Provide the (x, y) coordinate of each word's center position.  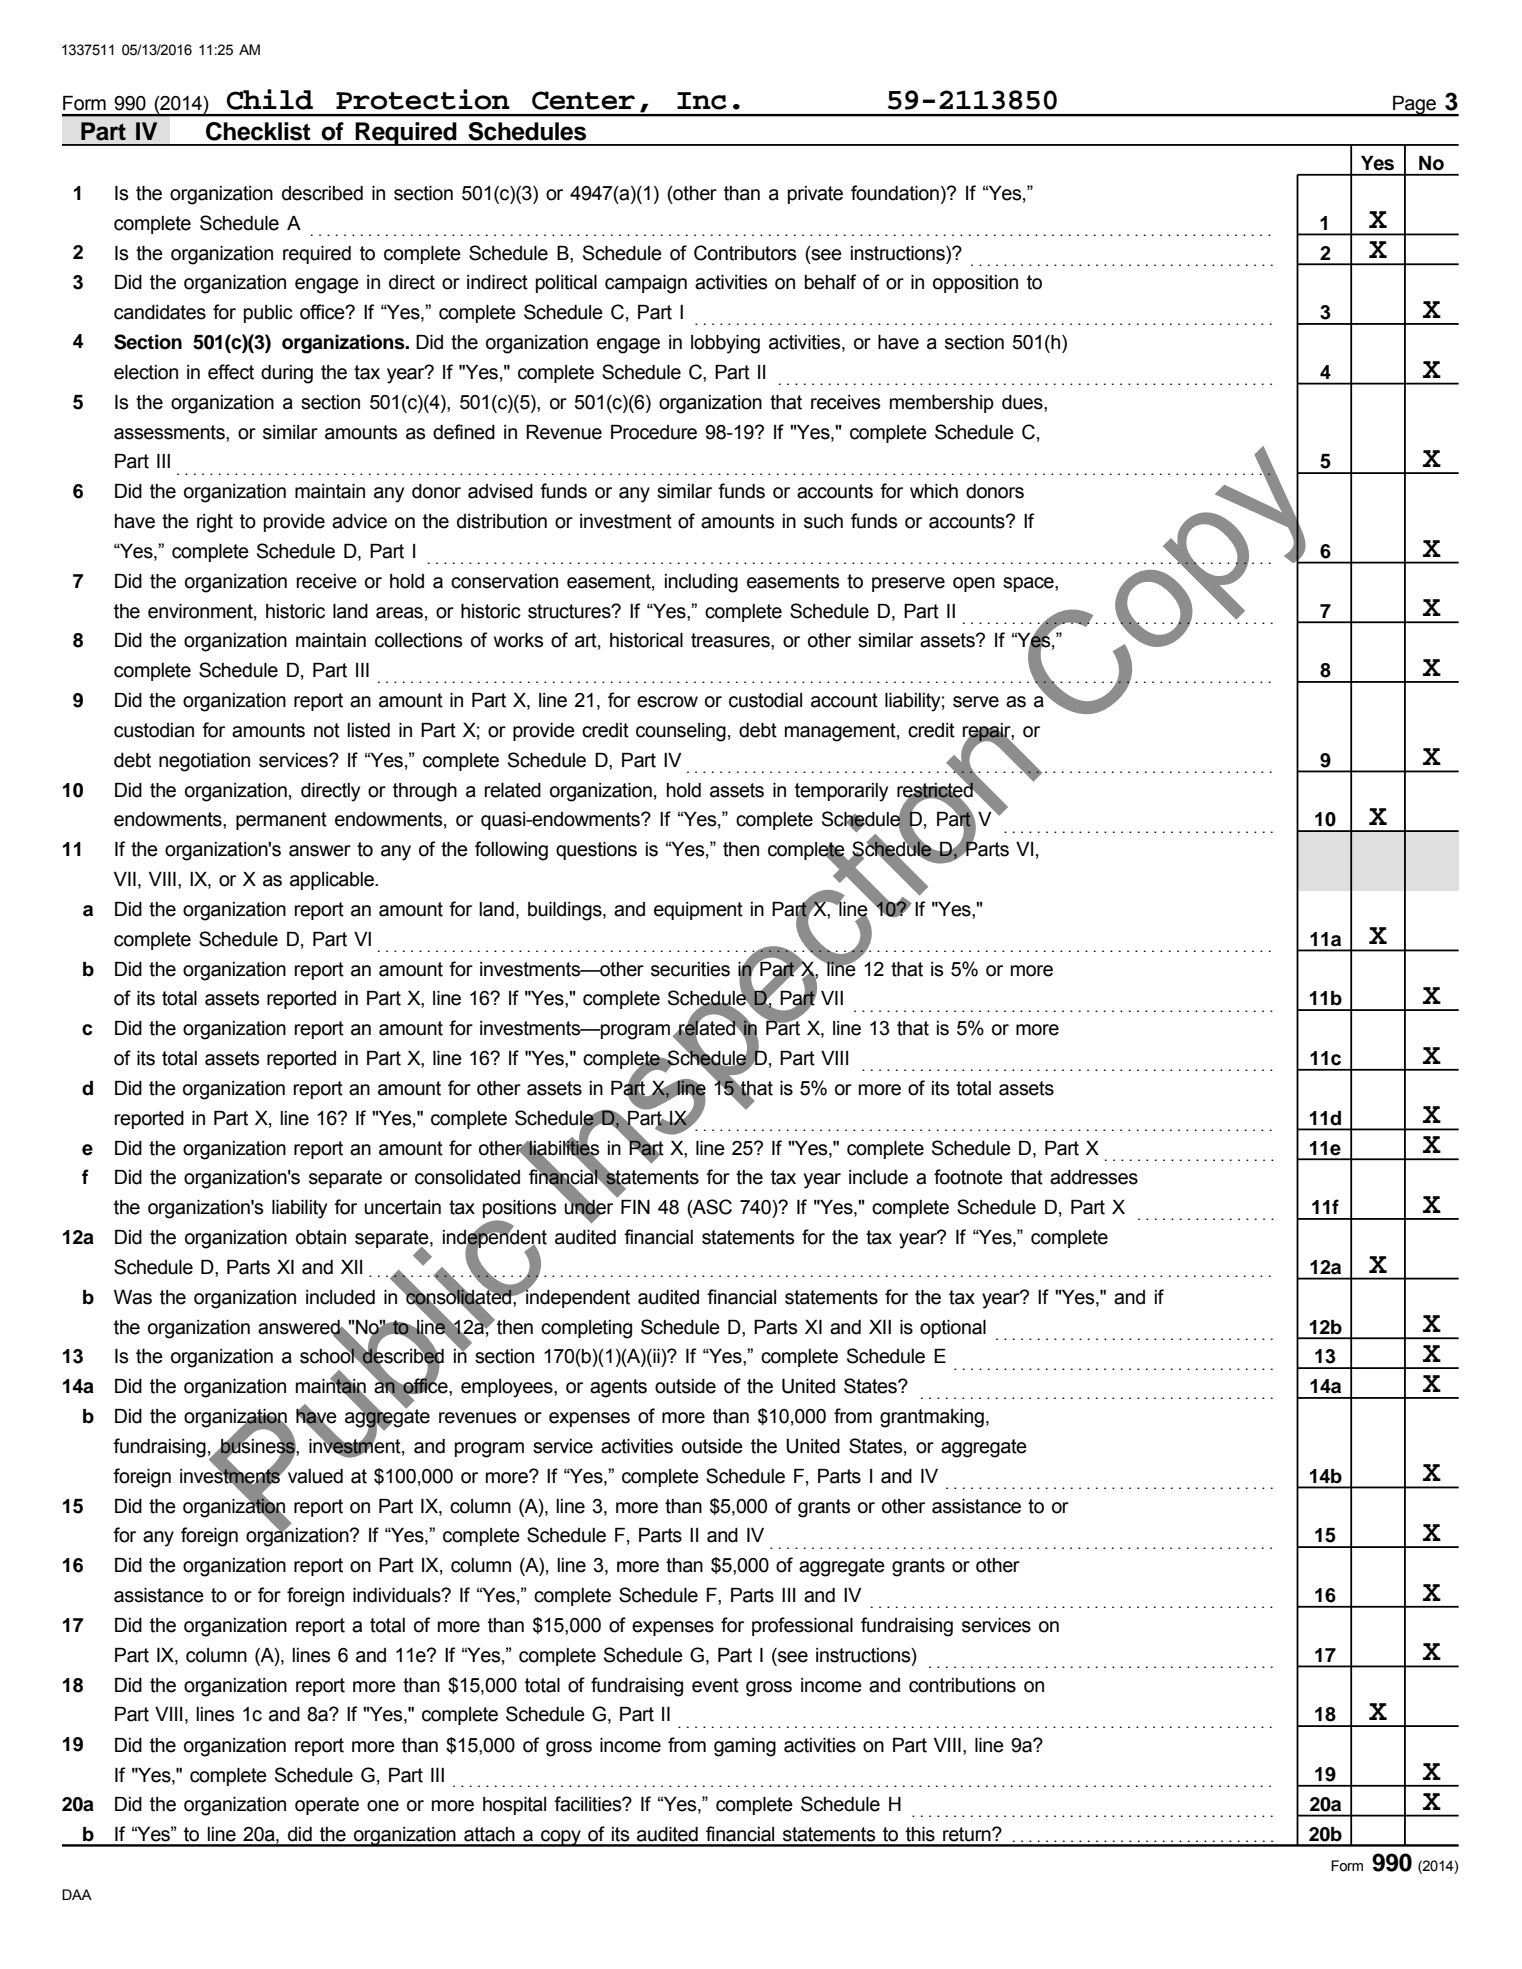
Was (133, 1297)
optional (953, 1329)
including (701, 583)
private (815, 195)
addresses (1094, 1177)
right (215, 523)
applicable (333, 881)
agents (618, 1388)
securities (690, 969)
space (1029, 584)
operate (327, 1806)
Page (1414, 106)
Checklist (258, 131)
